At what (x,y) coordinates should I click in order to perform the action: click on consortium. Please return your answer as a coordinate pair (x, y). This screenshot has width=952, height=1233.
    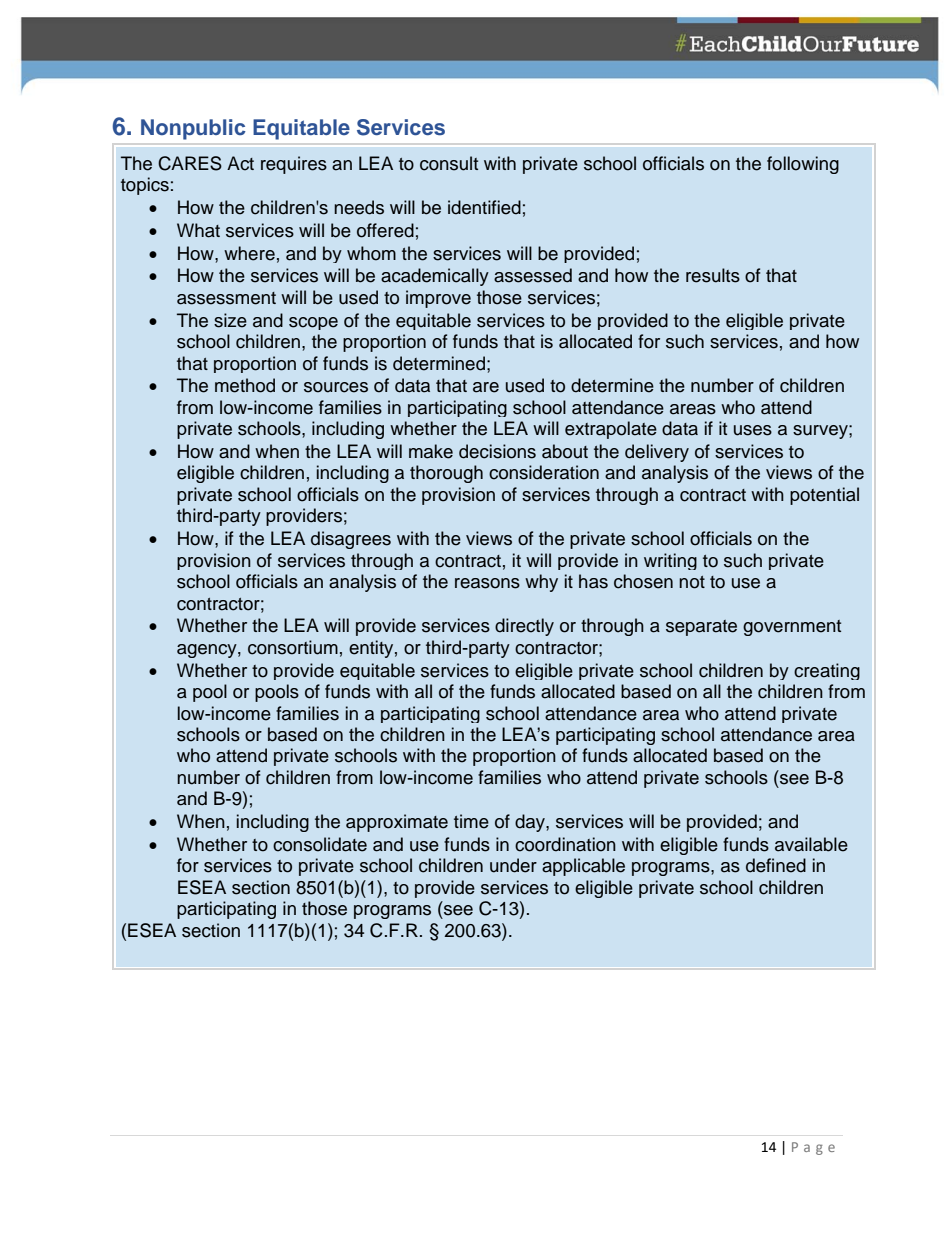
    Looking at the image, I should click on (293, 647).
